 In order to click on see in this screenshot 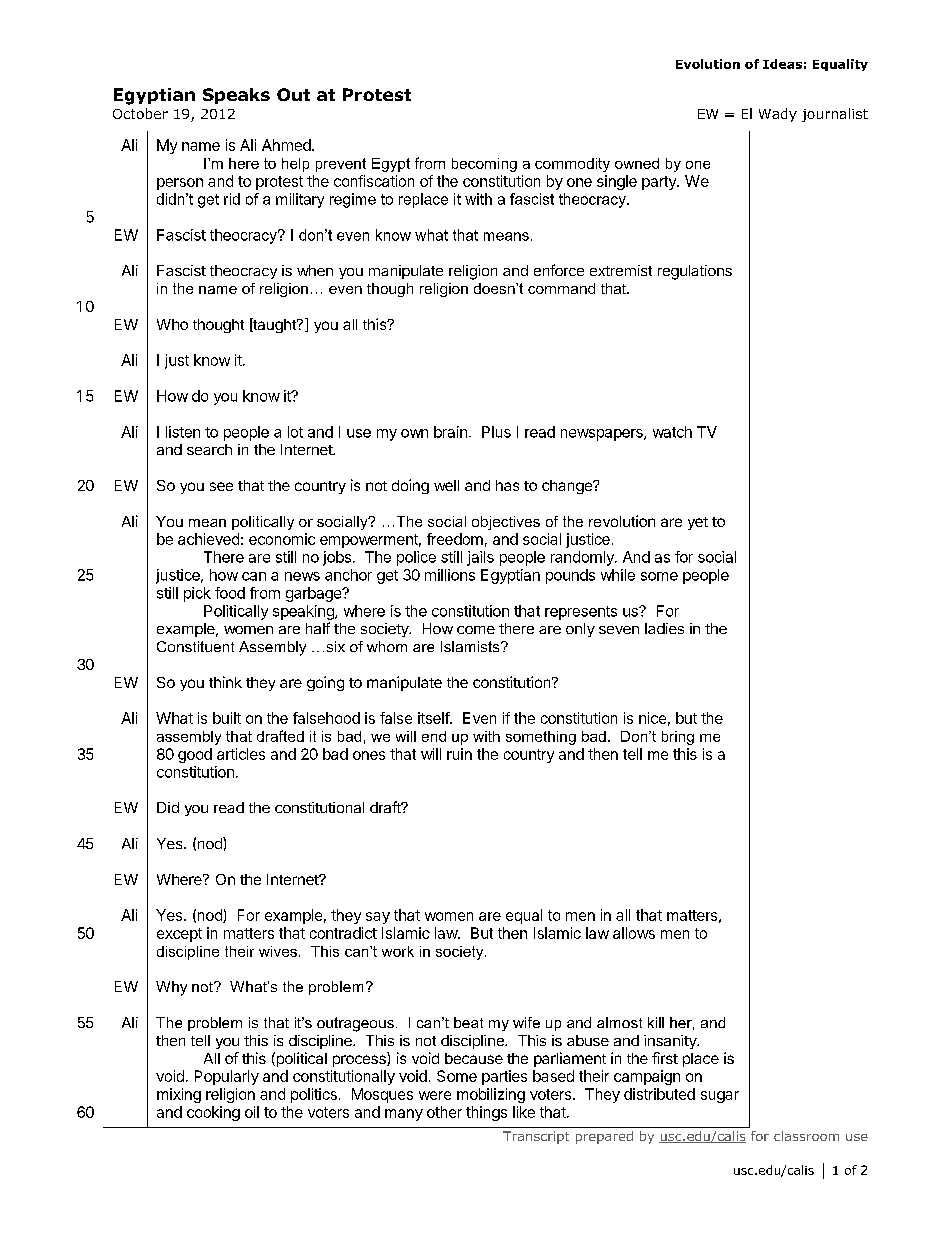, I will do `click(221, 486)`.
